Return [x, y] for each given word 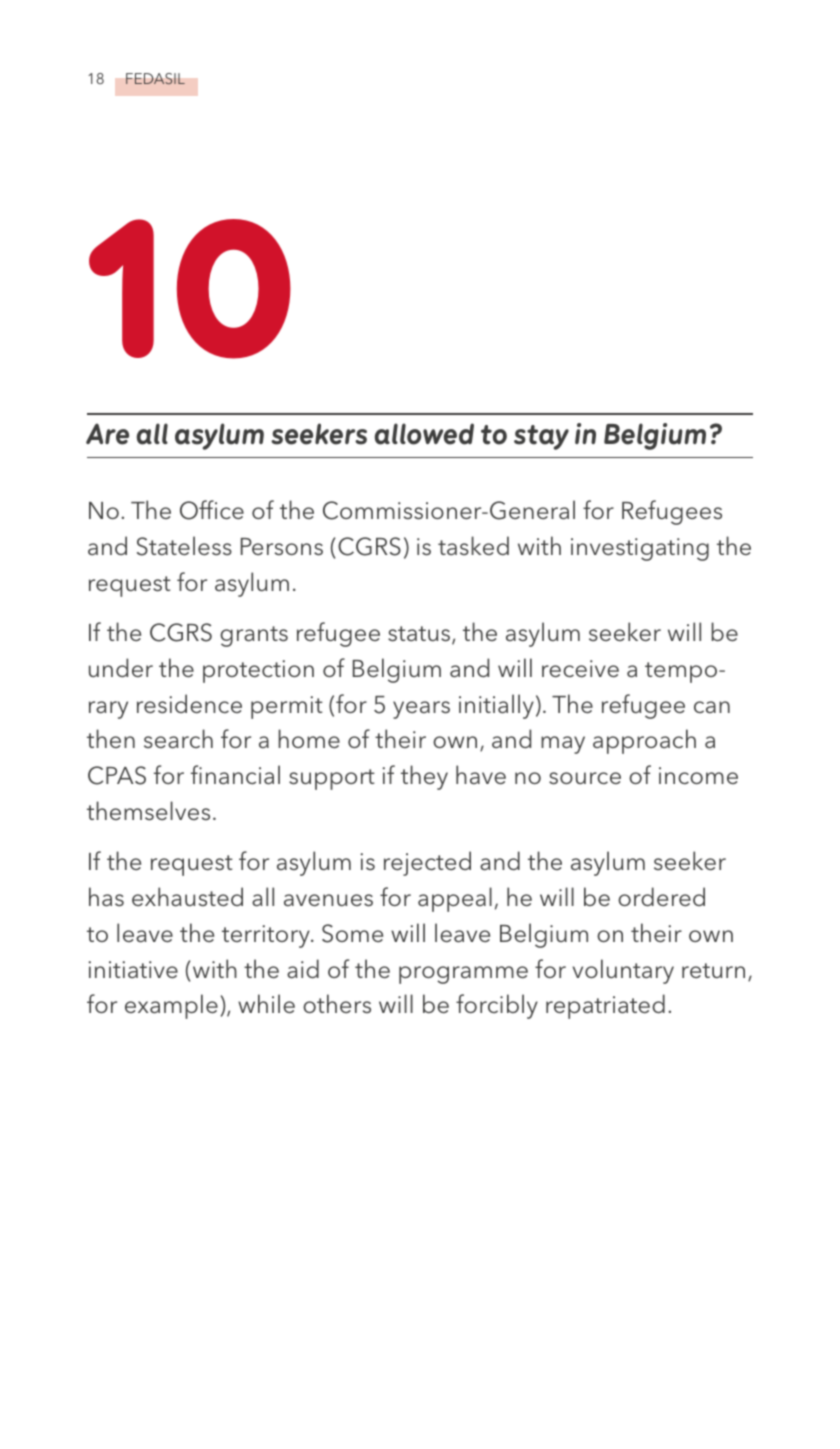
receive [580, 668]
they [424, 777]
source [585, 778]
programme [463, 975]
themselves [148, 811]
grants [254, 636]
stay [541, 437]
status [420, 635]
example [171, 1006]
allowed [424, 434]
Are [107, 434]
